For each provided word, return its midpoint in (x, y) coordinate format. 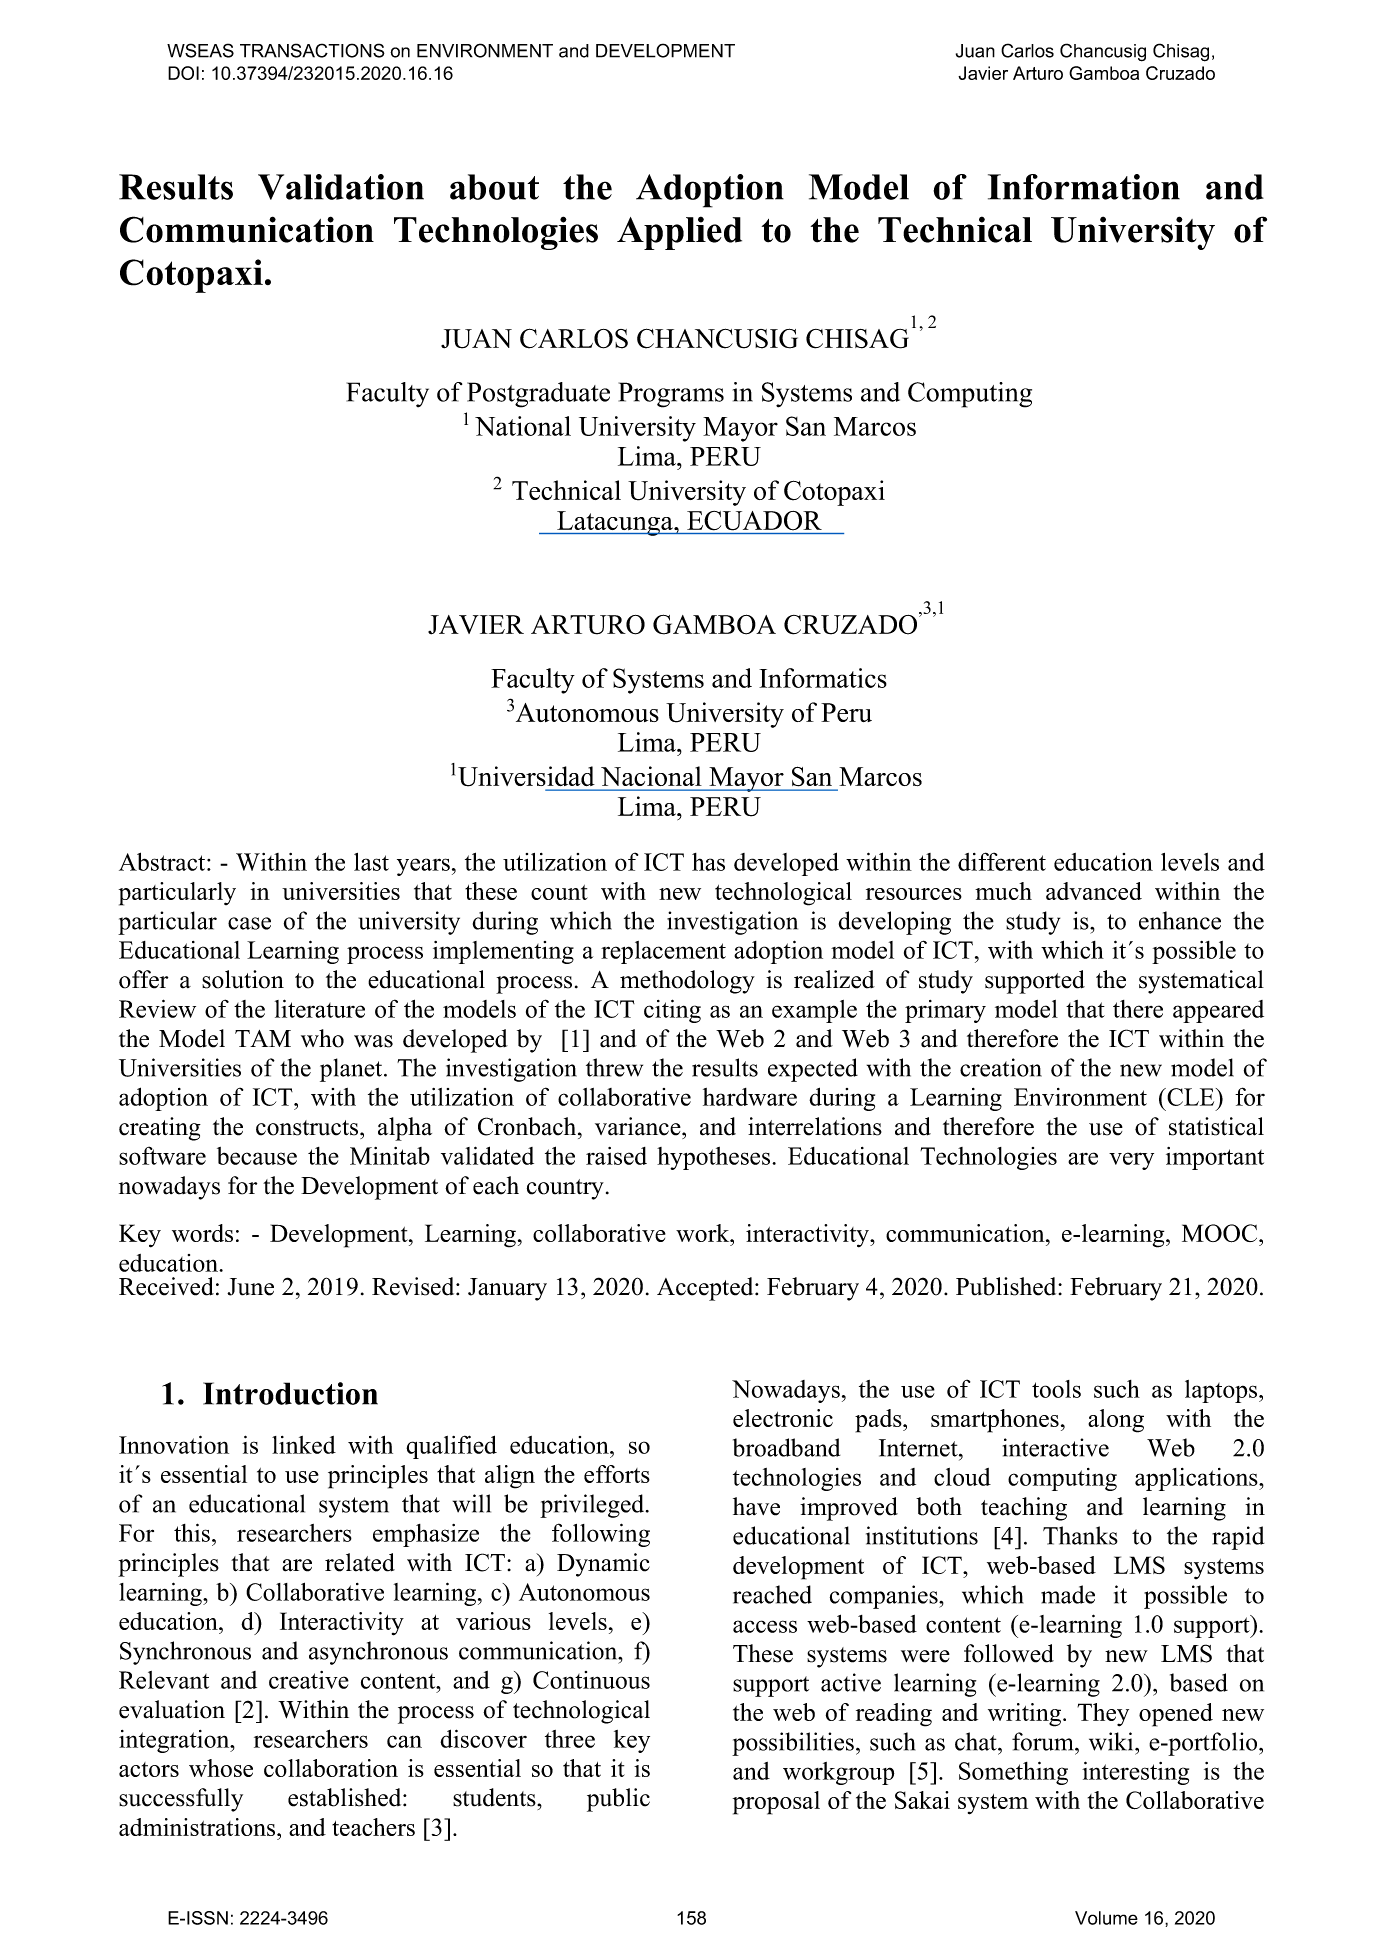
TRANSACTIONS (312, 50)
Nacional (651, 776)
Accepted (706, 1289)
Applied (679, 233)
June (250, 1287)
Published (1007, 1286)
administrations (198, 1827)
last (371, 862)
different (1002, 861)
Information (1084, 187)
